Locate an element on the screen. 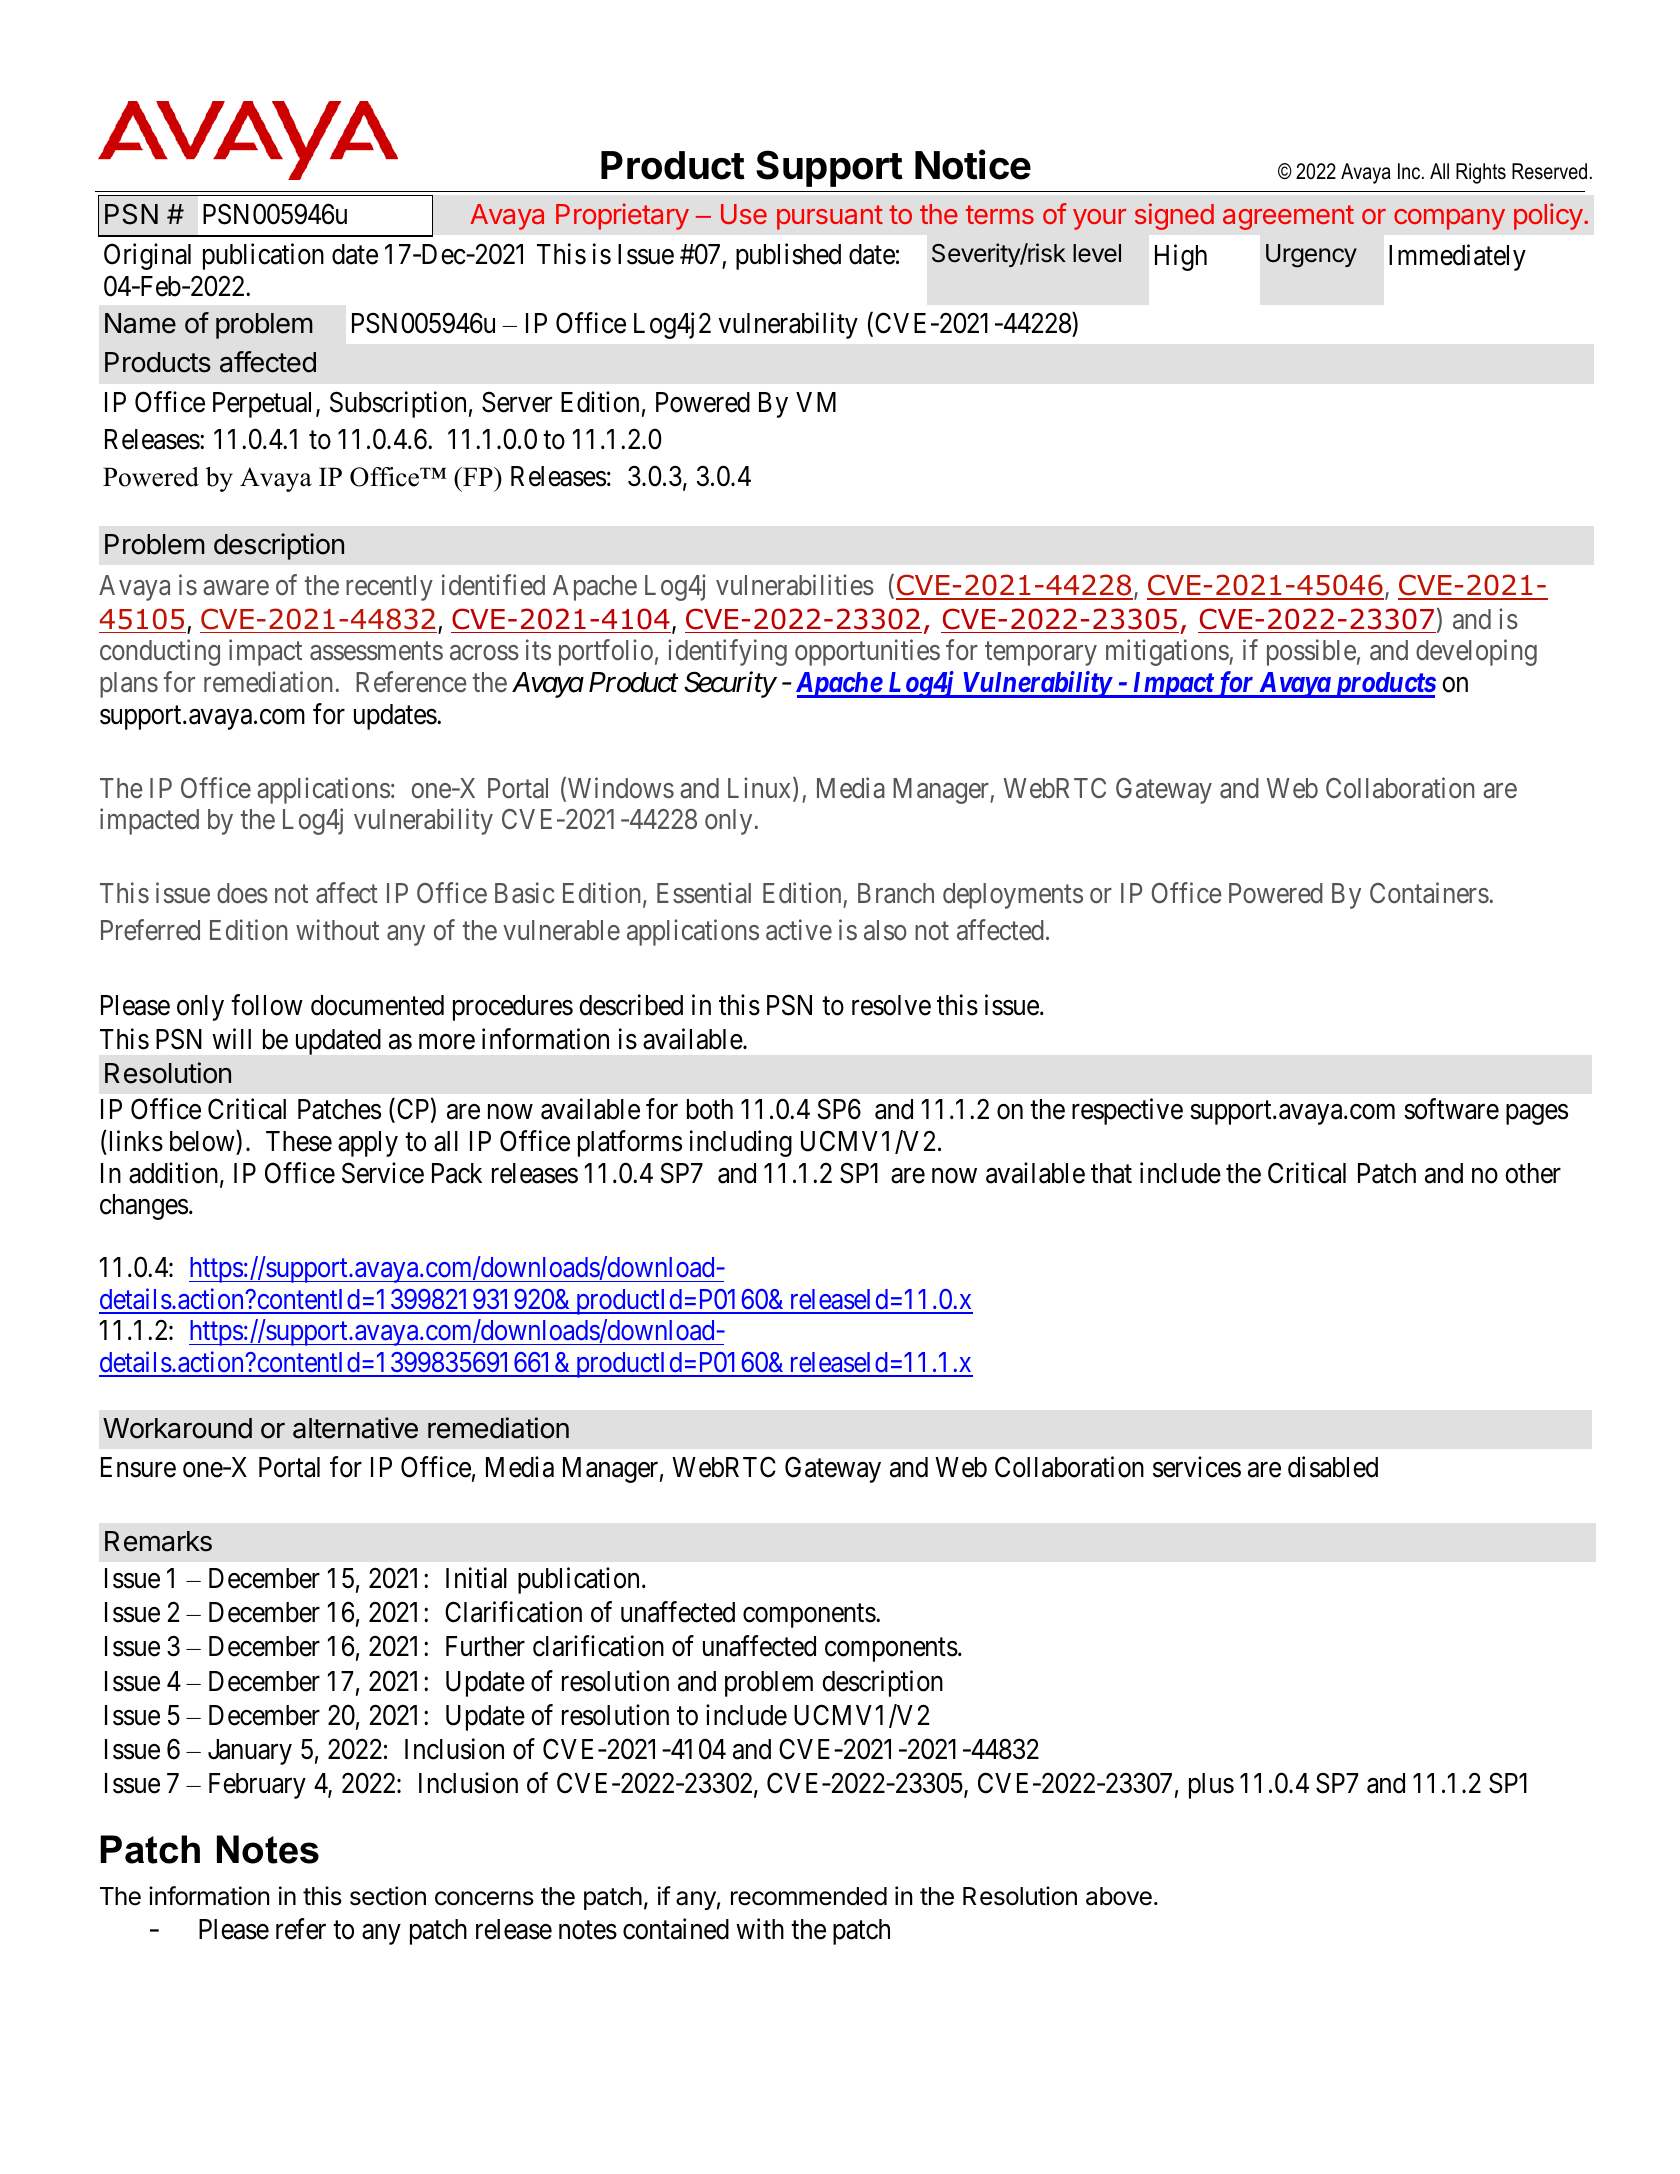 The width and height of the screenshot is (1680, 2174). recommended is located at coordinates (809, 1896).
